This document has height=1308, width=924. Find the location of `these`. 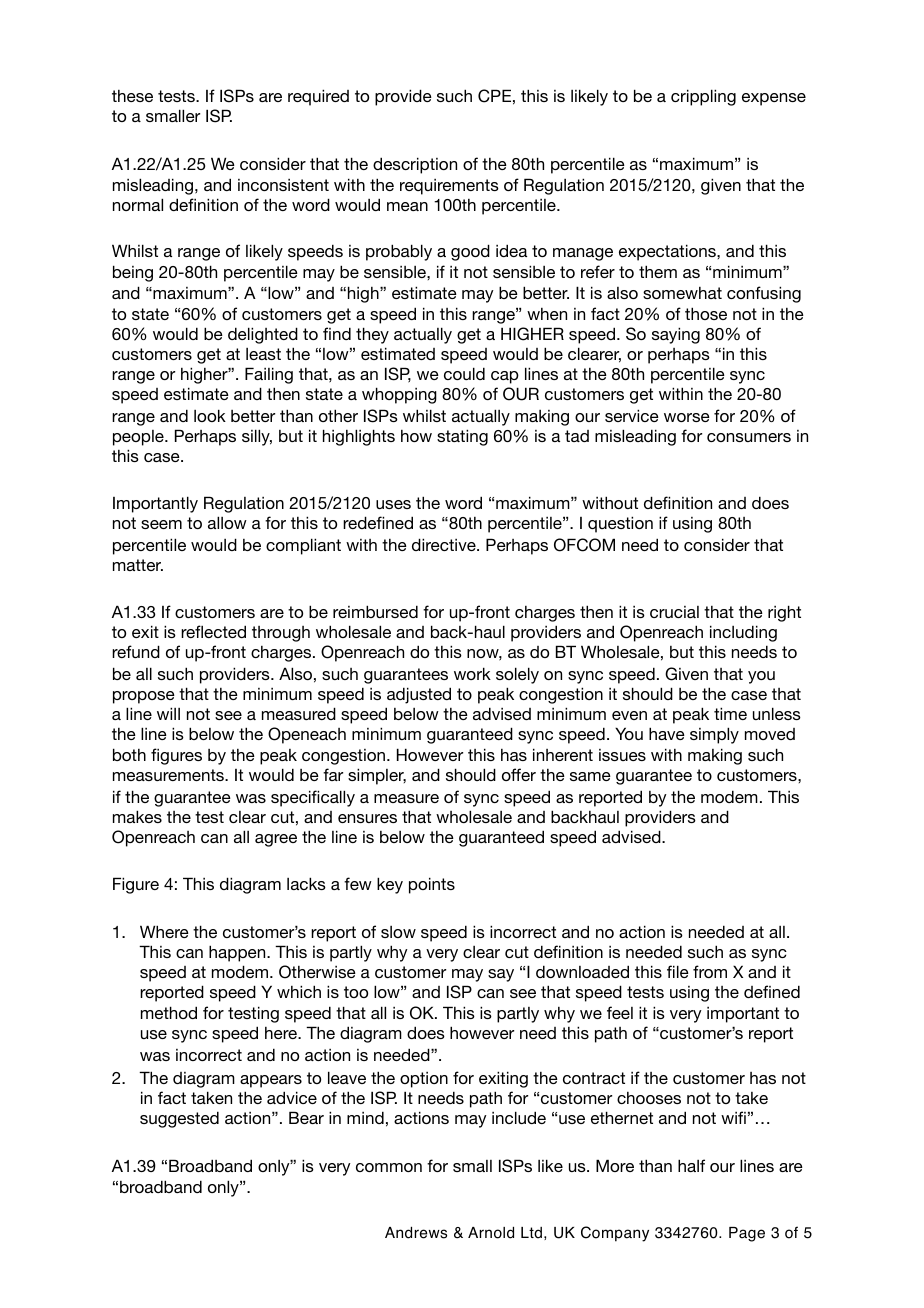

these is located at coordinates (132, 96).
